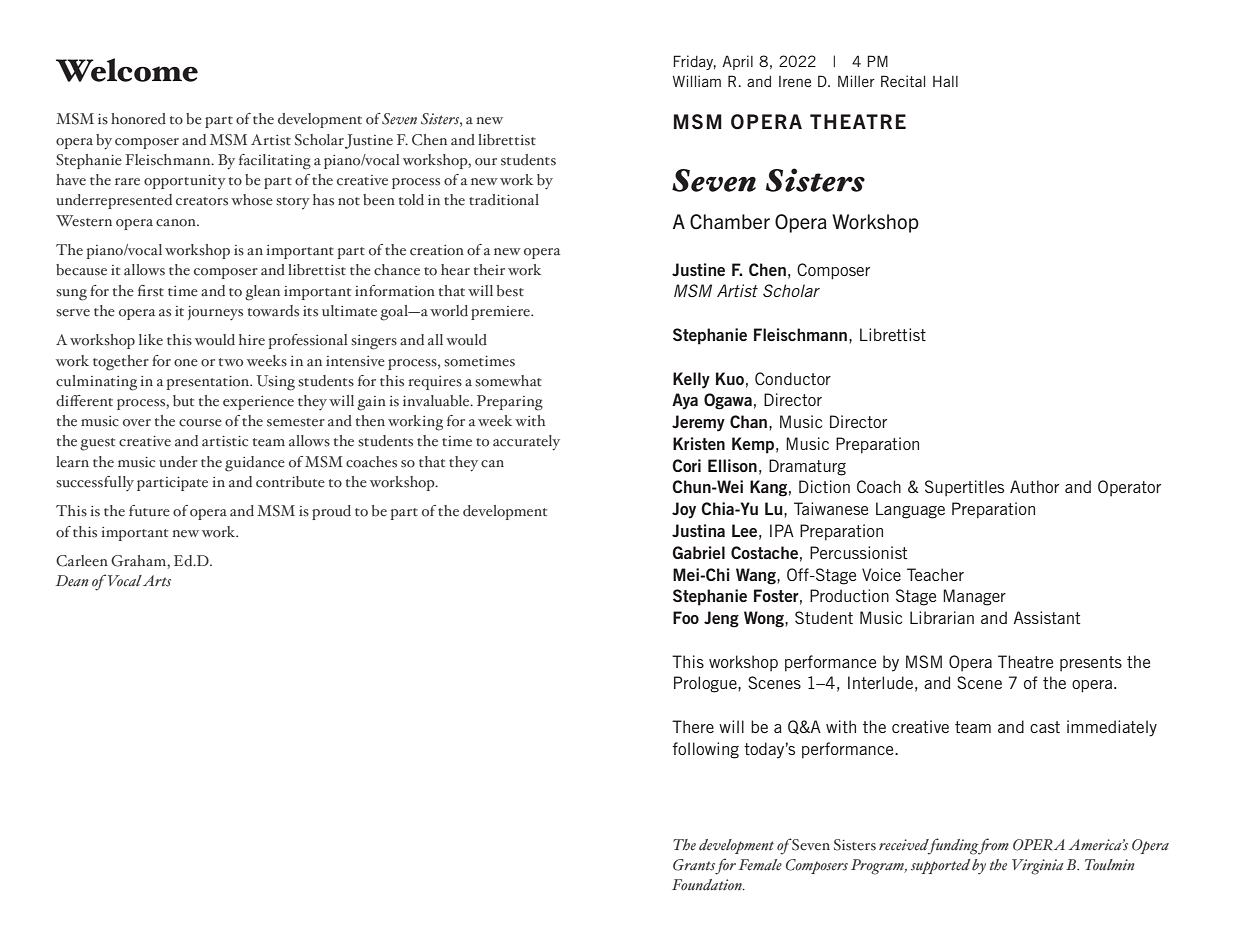 This document has height=952, width=1233. Describe the element at coordinates (1034, 486) in the document. I see `Author` at that location.
